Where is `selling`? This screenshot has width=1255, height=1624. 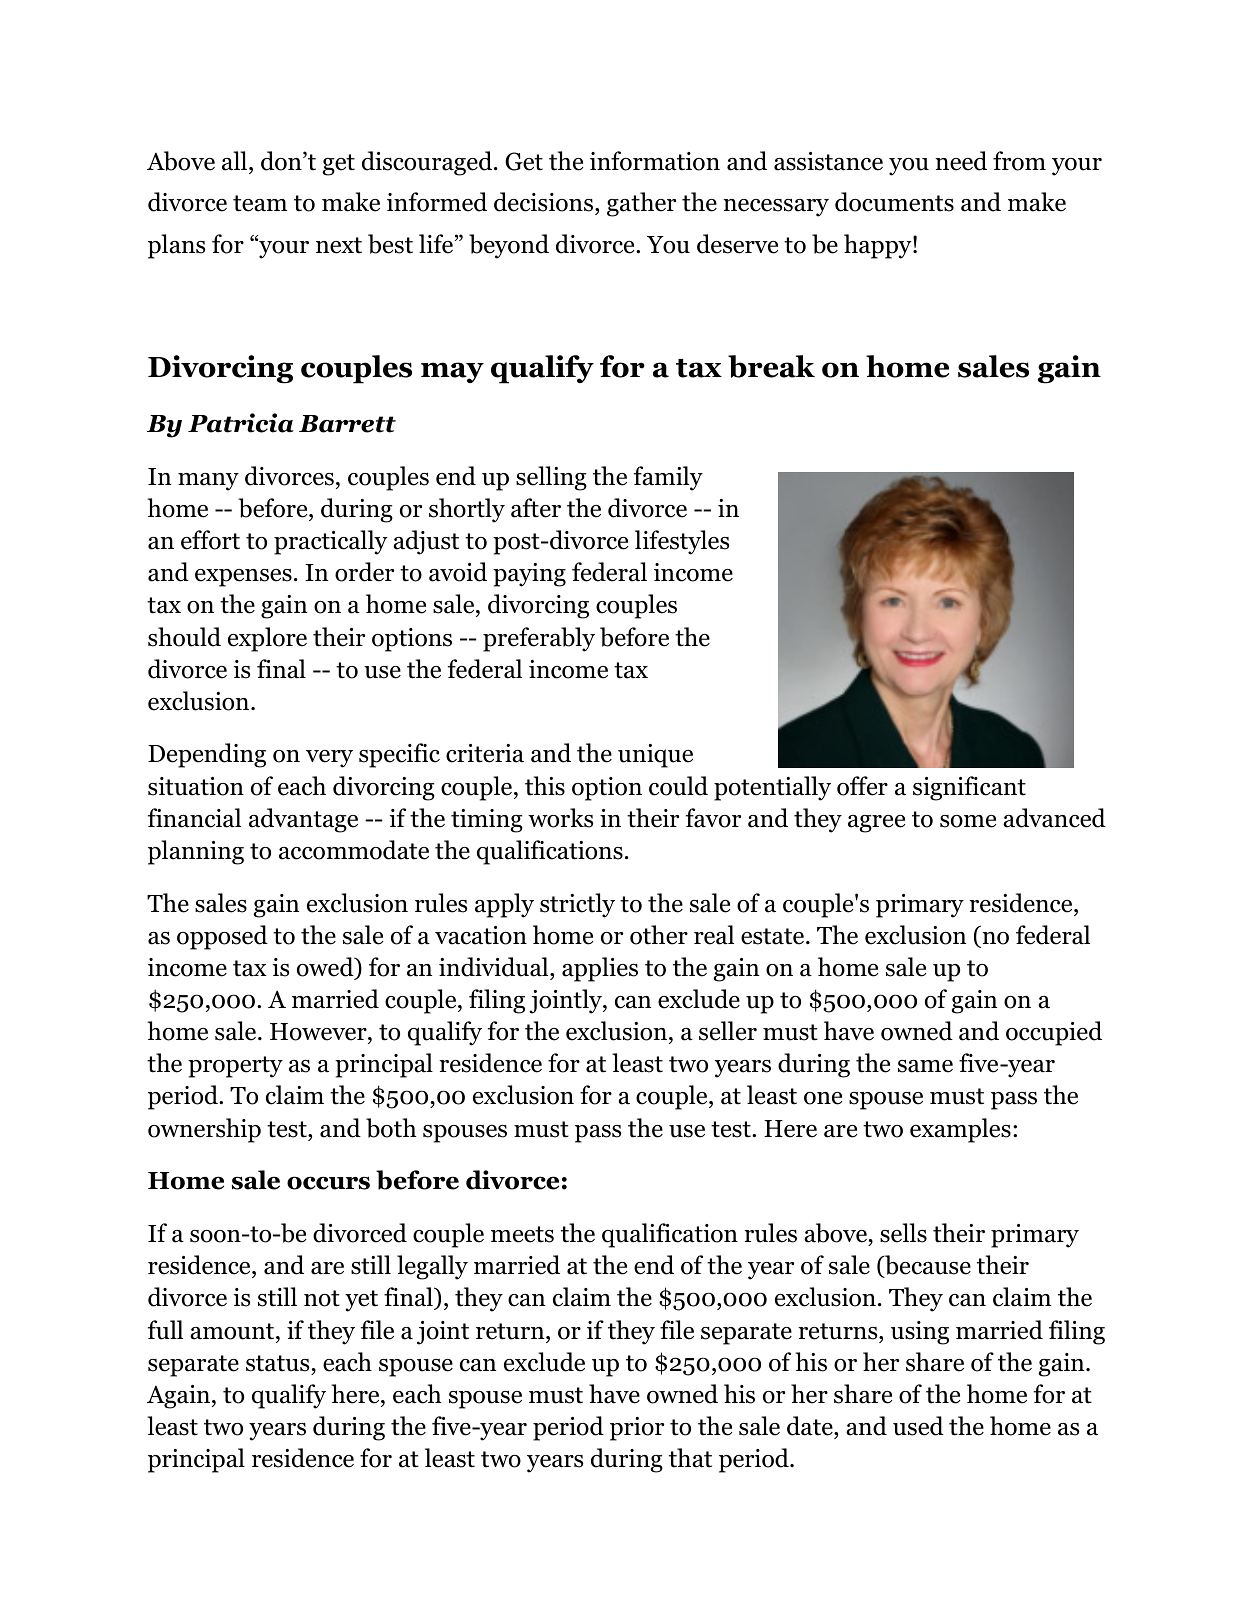 selling is located at coordinates (551, 478).
